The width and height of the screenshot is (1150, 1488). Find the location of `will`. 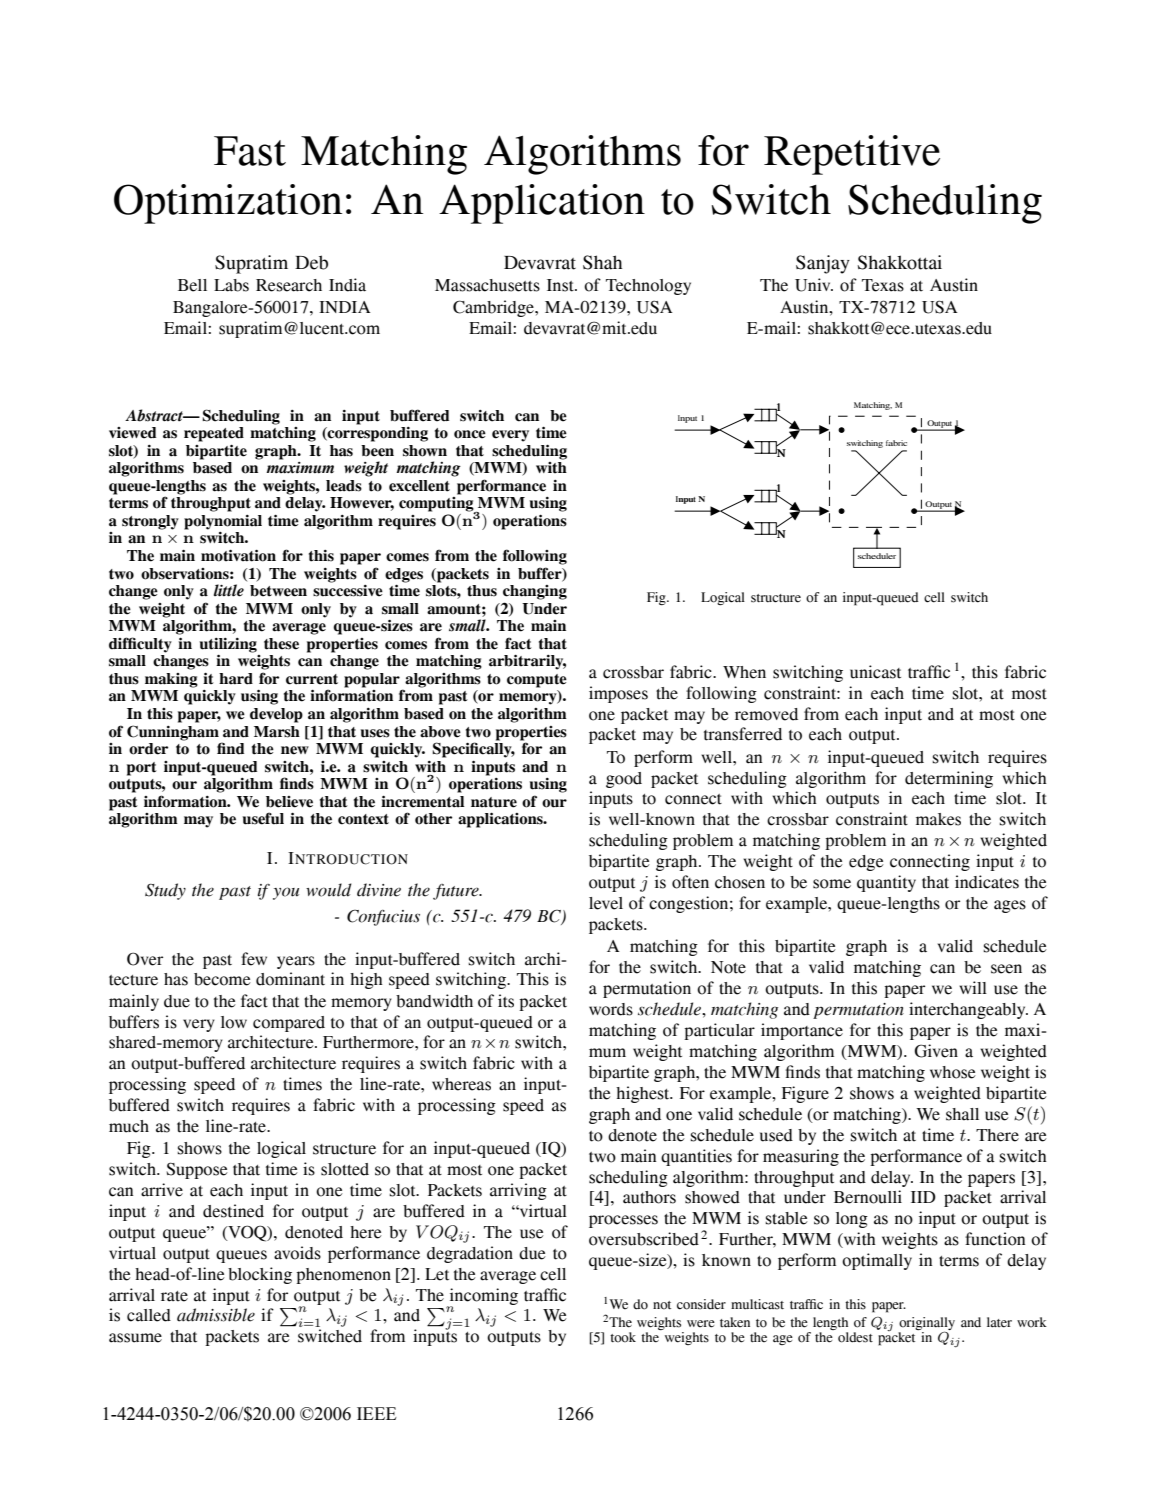

will is located at coordinates (973, 987).
